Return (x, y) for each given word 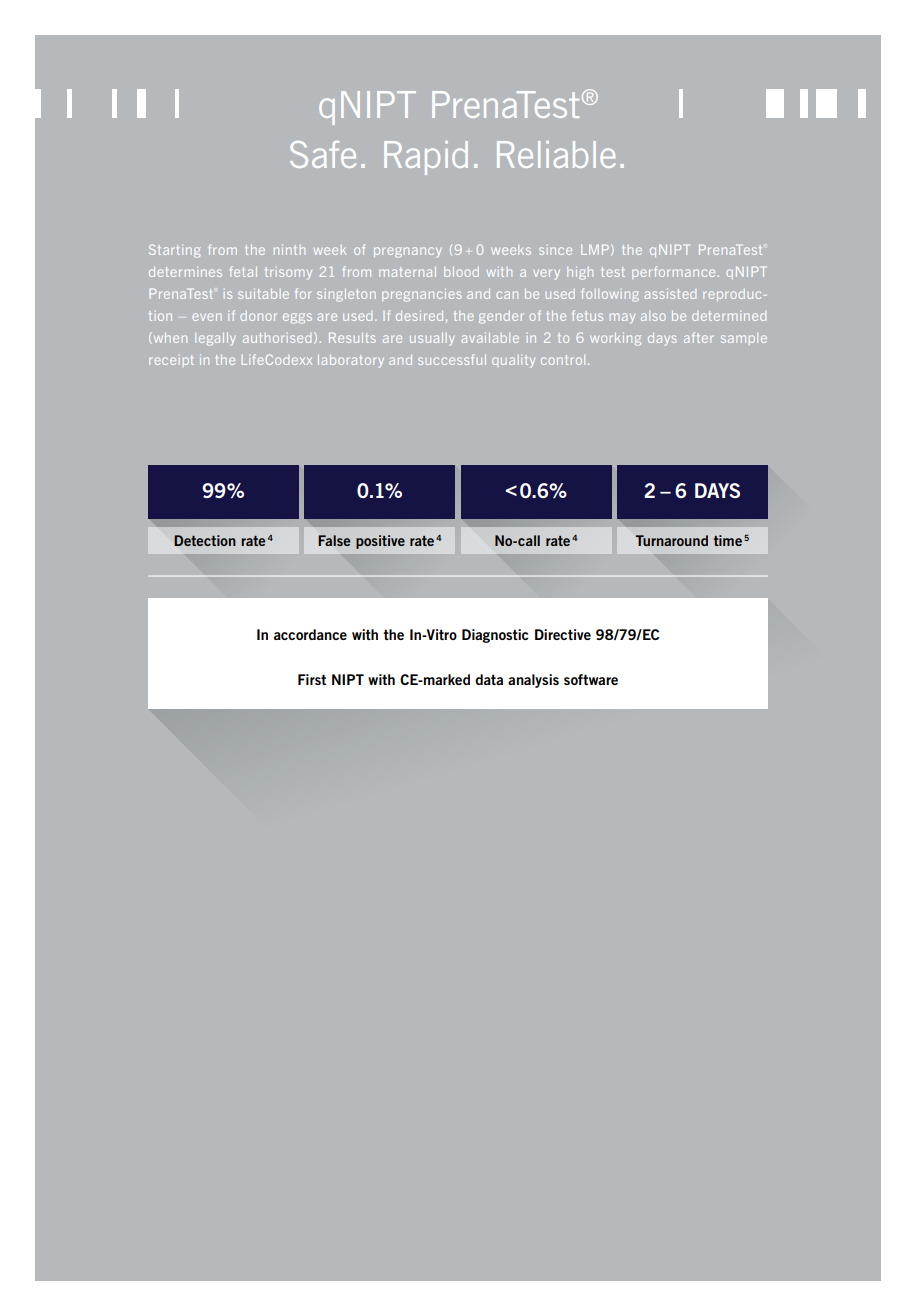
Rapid (426, 158)
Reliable (556, 154)
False (334, 540)
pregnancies (422, 295)
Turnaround (672, 540)
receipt (171, 361)
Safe (323, 154)
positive (380, 542)
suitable (263, 294)
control (563, 360)
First (312, 679)
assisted (670, 294)
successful (452, 359)
